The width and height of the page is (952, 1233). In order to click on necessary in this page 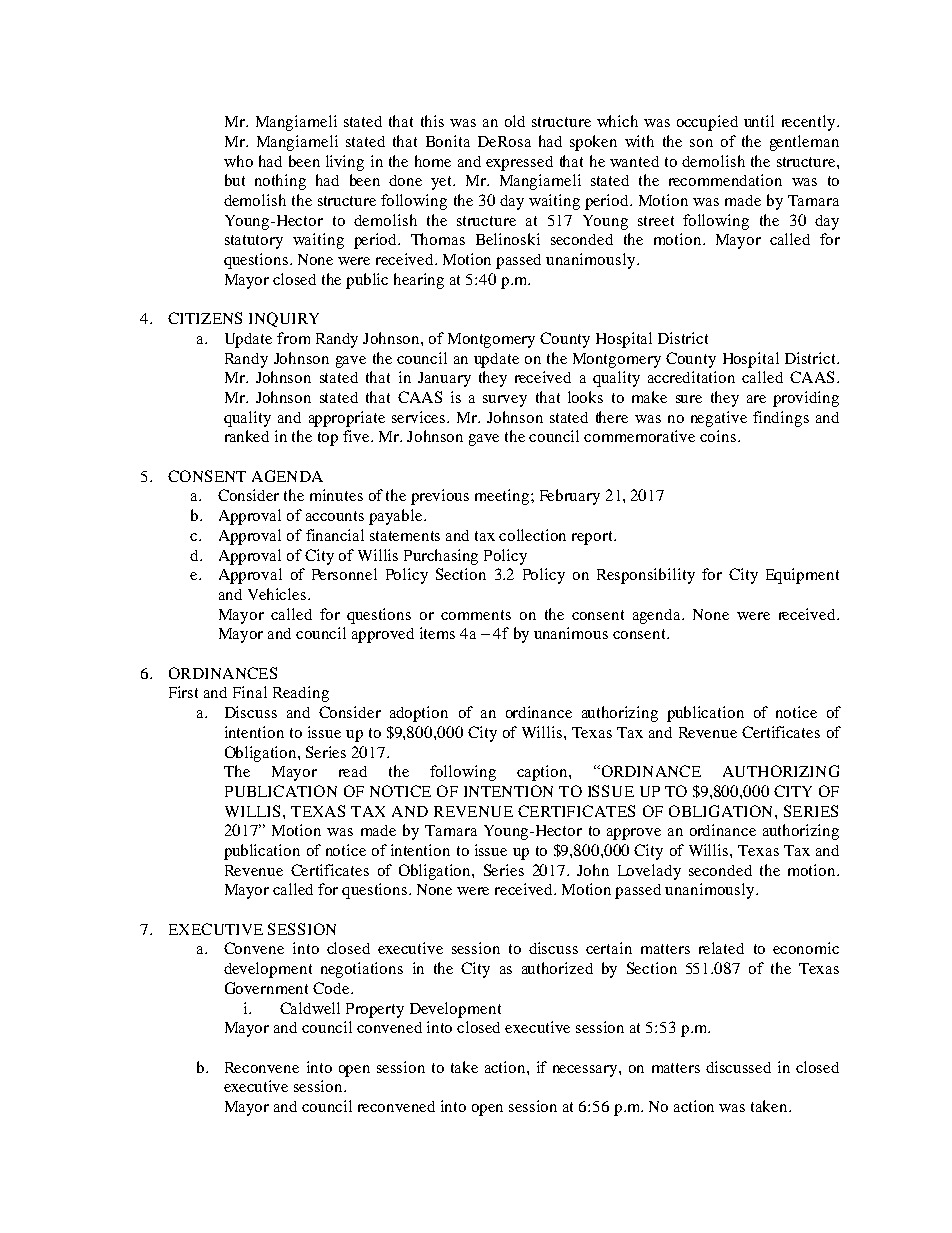, I will do `click(586, 1071)`.
